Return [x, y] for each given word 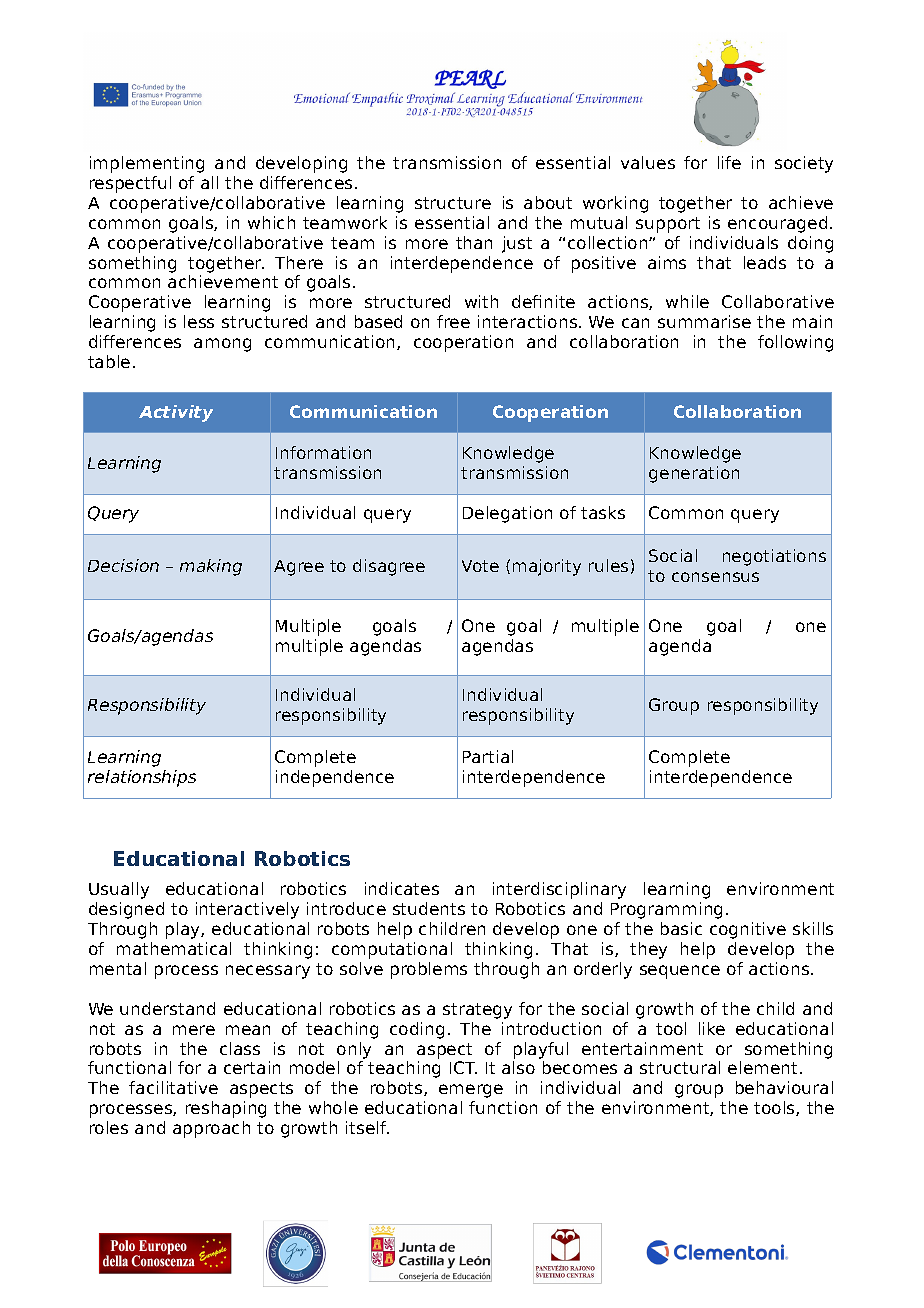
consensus [715, 577]
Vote [480, 566]
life [729, 162]
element [762, 1067]
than [474, 242]
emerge [471, 1091]
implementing [147, 164]
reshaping [226, 1109]
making [211, 567]
